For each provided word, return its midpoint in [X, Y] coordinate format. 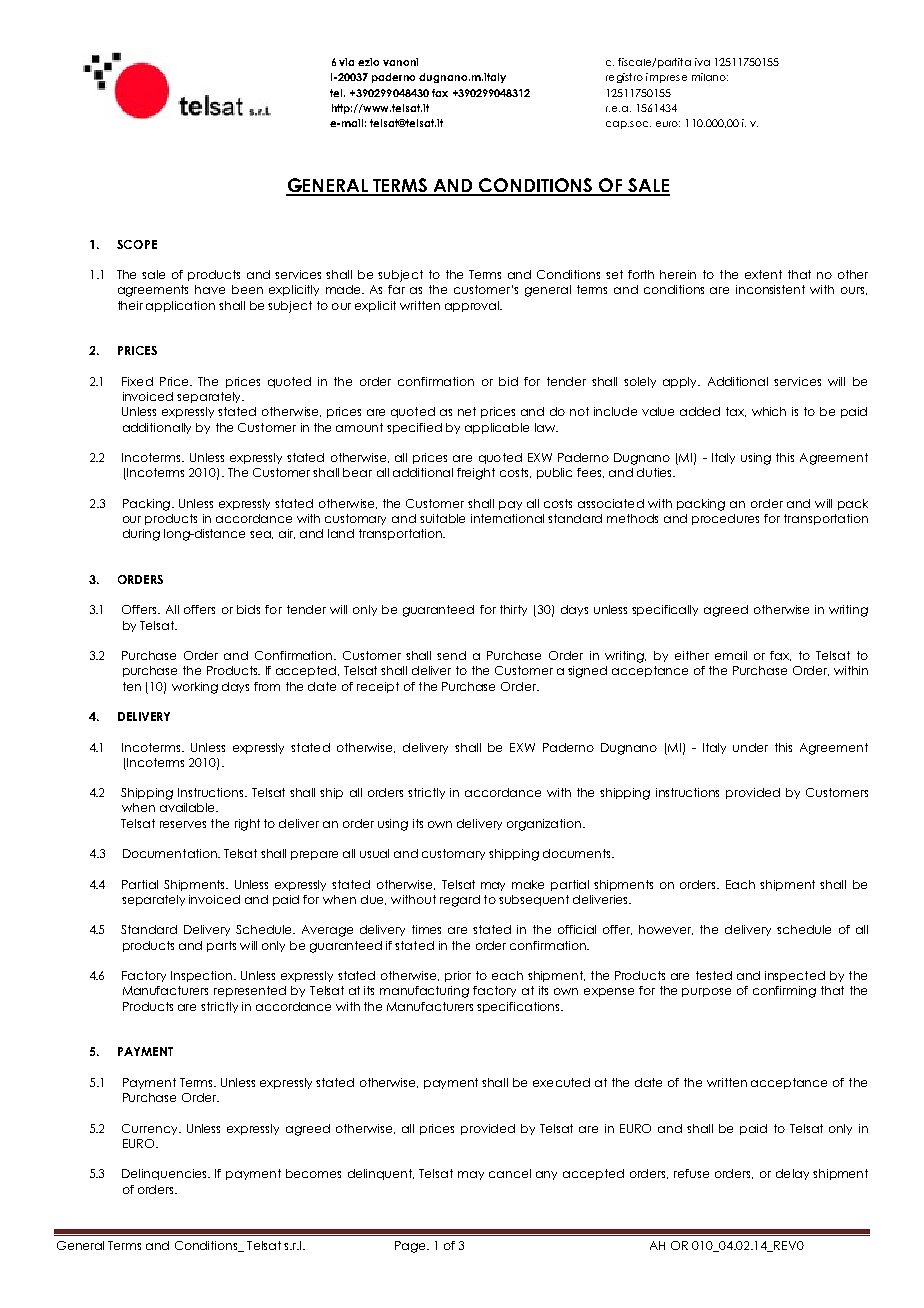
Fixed [137, 381]
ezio [368, 62]
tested [714, 975]
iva [702, 62]
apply [681, 382]
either [692, 655]
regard [460, 901]
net [467, 411]
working [195, 688]
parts [221, 946]
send [451, 655]
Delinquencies [165, 1174]
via [346, 62]
